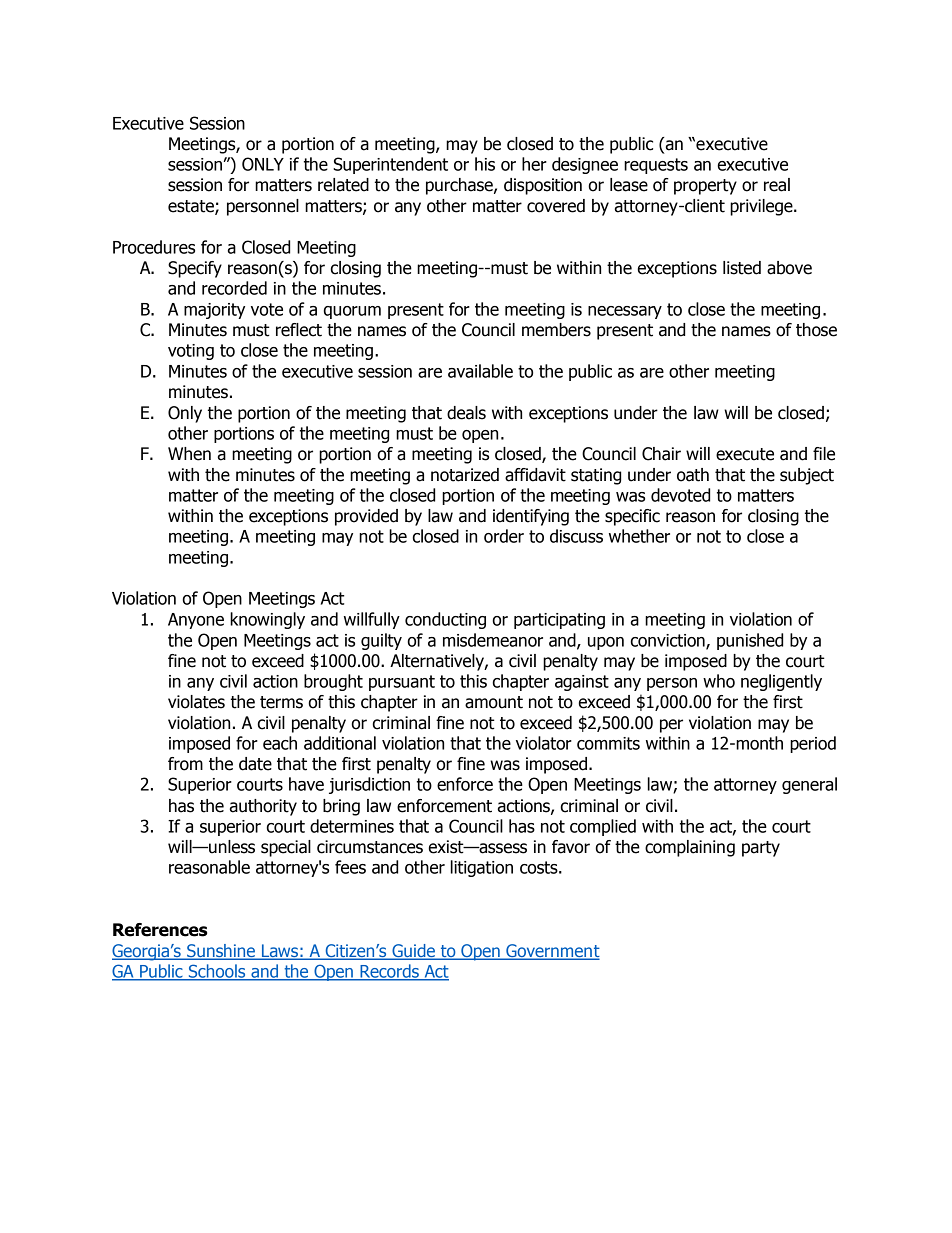  What do you see at coordinates (267, 620) in the screenshot?
I see `knowingly` at bounding box center [267, 620].
